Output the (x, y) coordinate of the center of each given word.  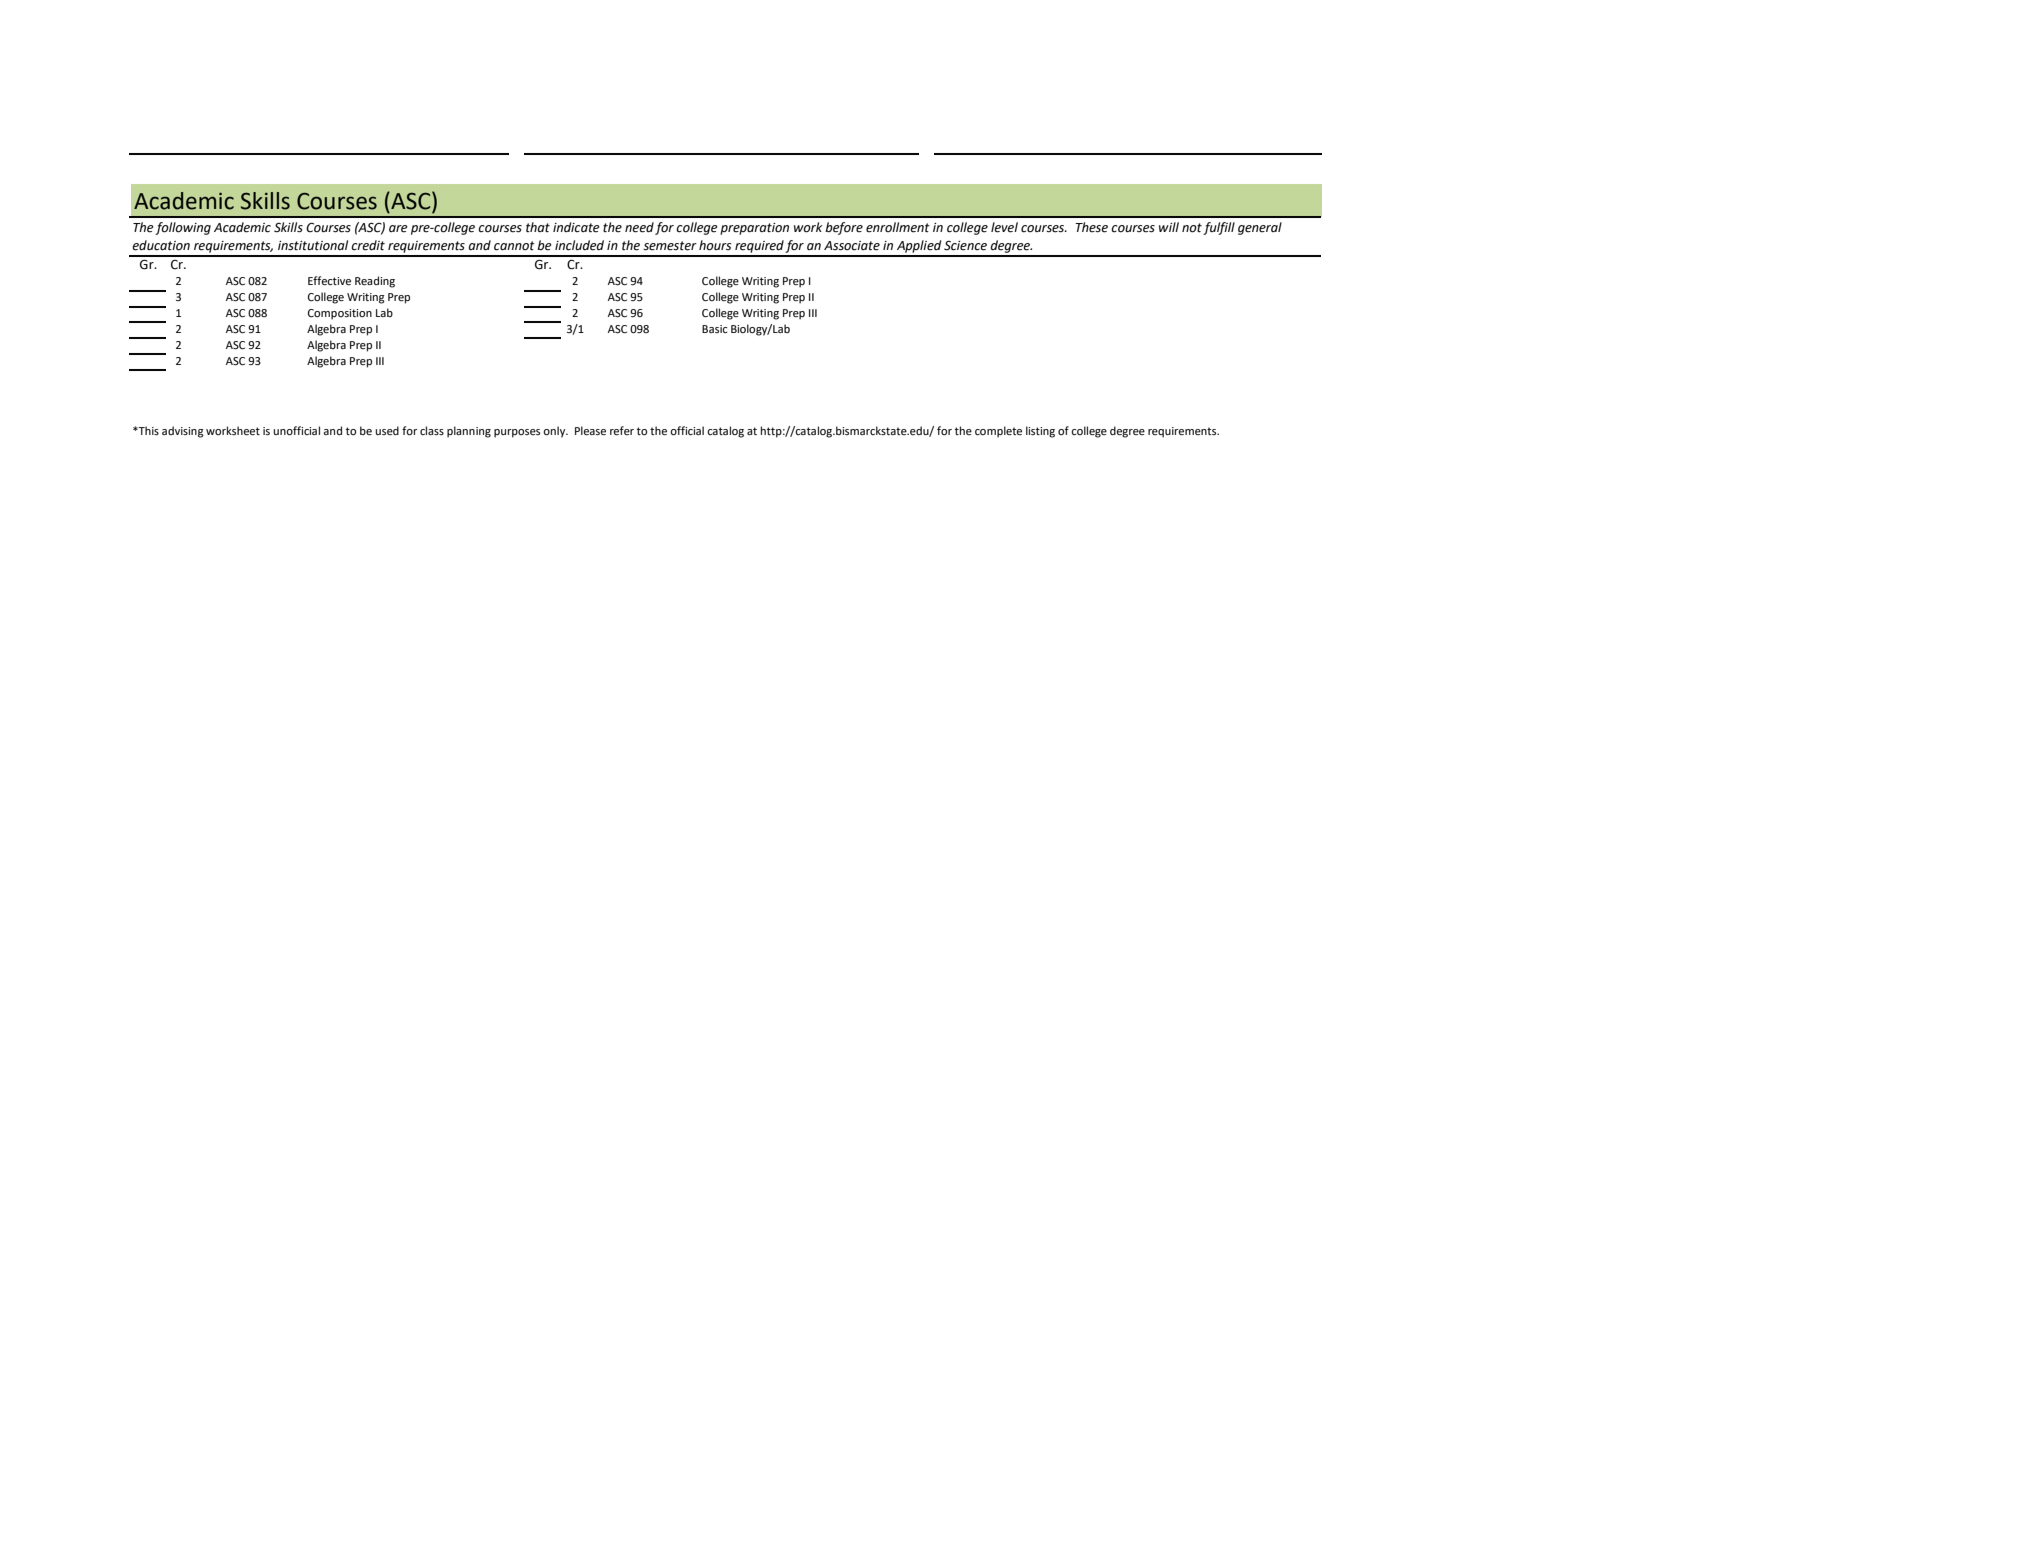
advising (183, 432)
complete (998, 432)
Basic (714, 329)
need (639, 227)
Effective (329, 281)
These (1091, 227)
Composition (340, 314)
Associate (852, 246)
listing (1040, 432)
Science (965, 246)
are (398, 229)
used (387, 430)
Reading (375, 282)
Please (590, 431)
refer (622, 431)
